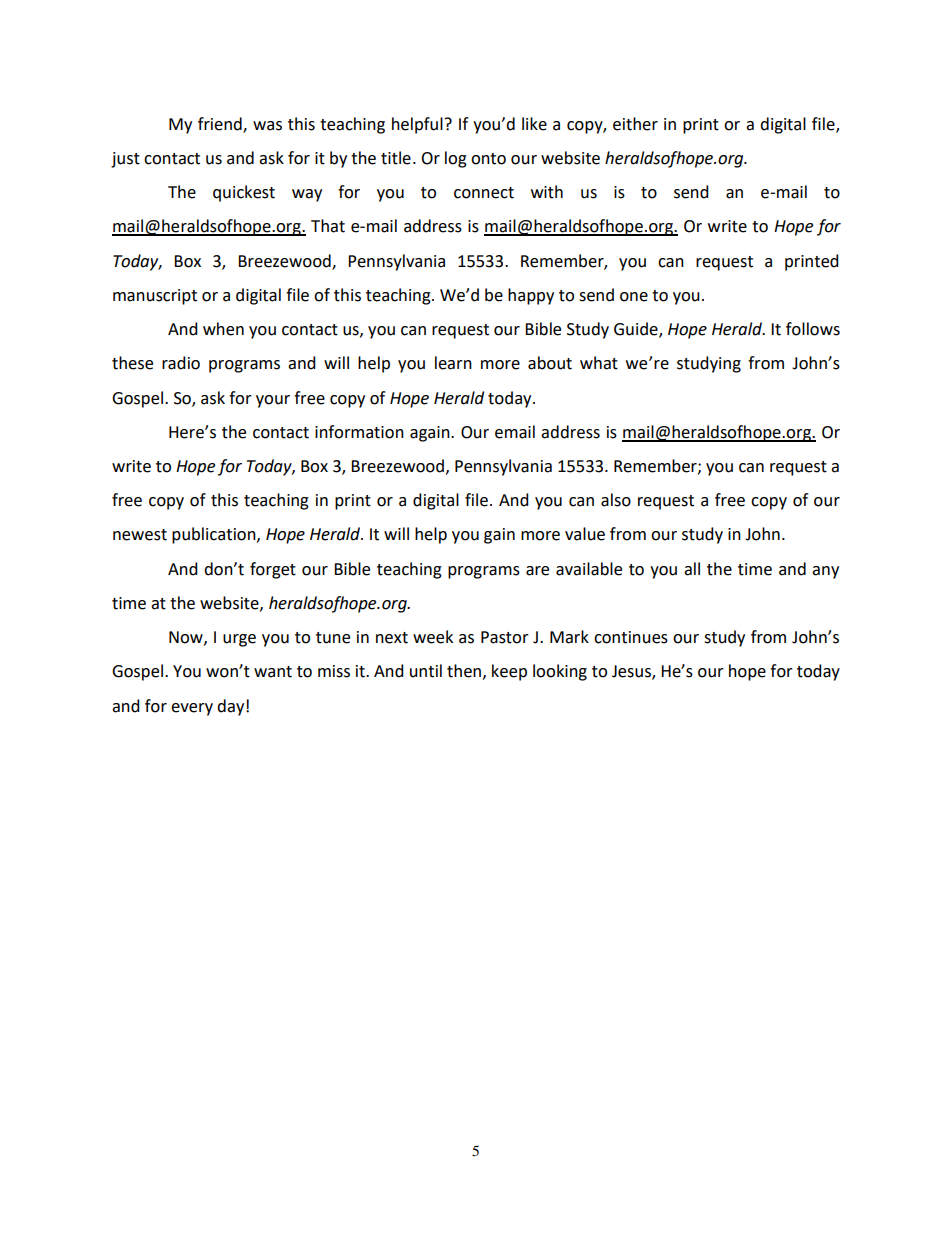 This screenshot has width=952, height=1233. I want to click on then, so click(464, 671).
